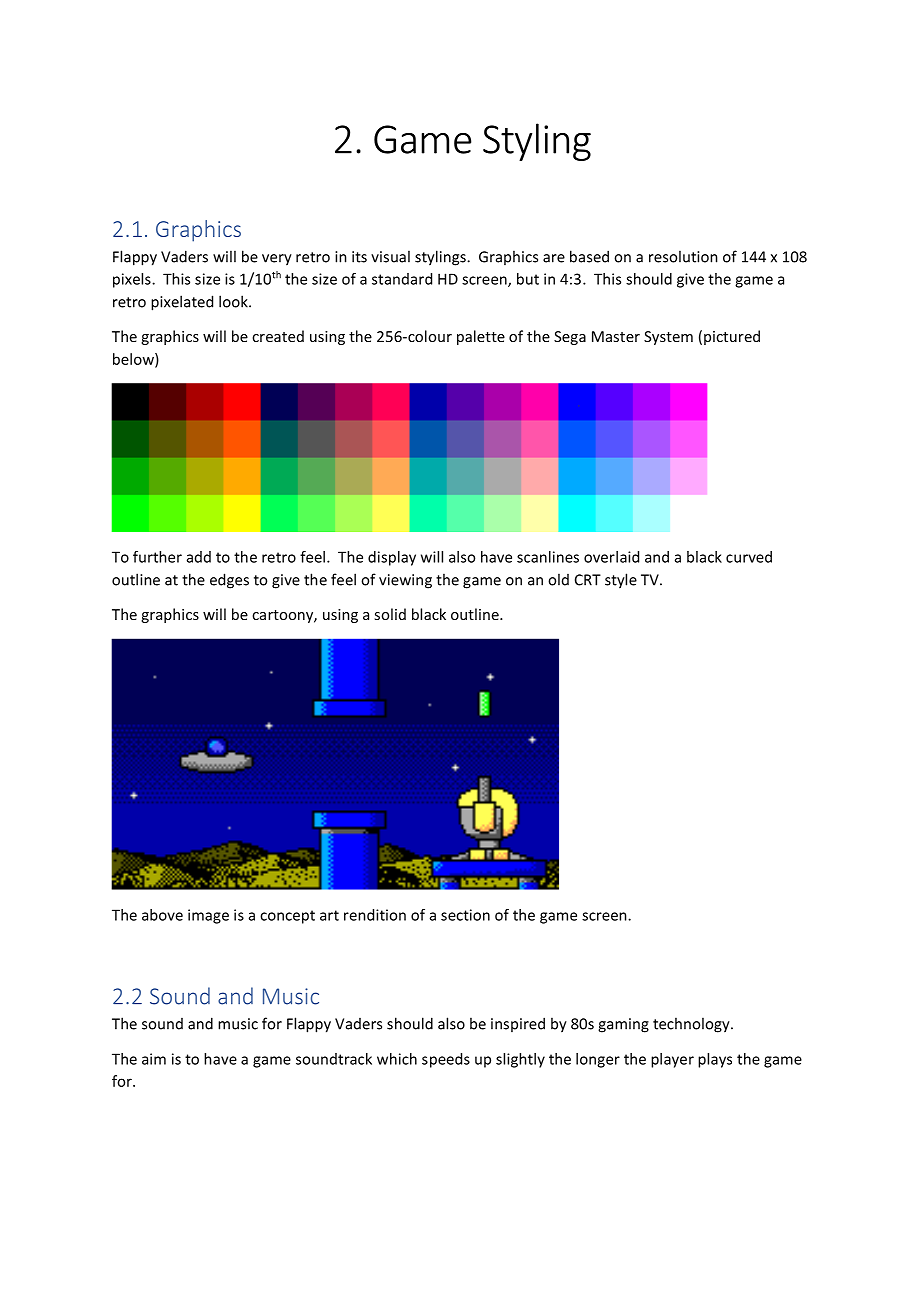  I want to click on speeds, so click(446, 1060).
